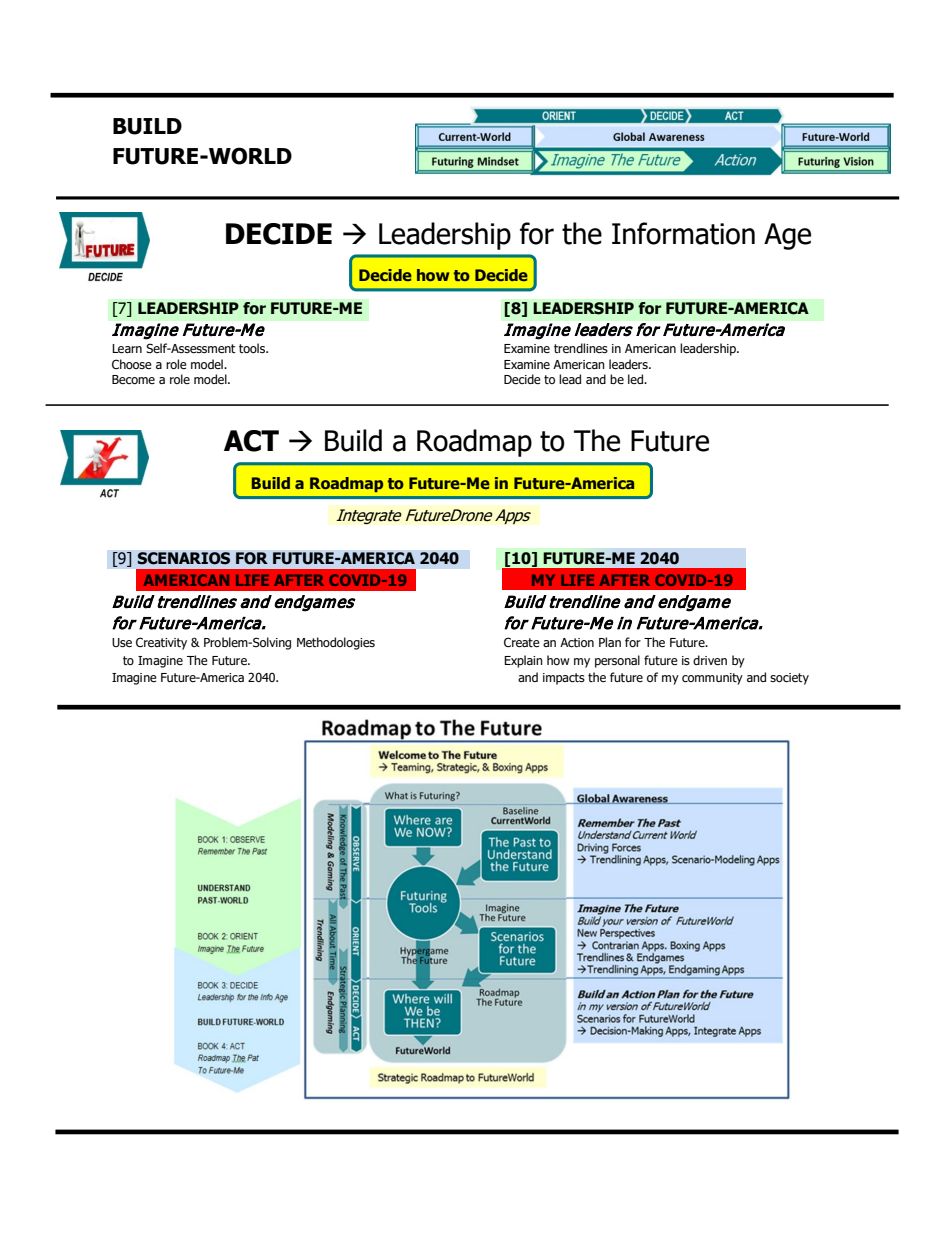 The height and width of the screenshot is (1233, 952). I want to click on driven, so click(710, 660).
